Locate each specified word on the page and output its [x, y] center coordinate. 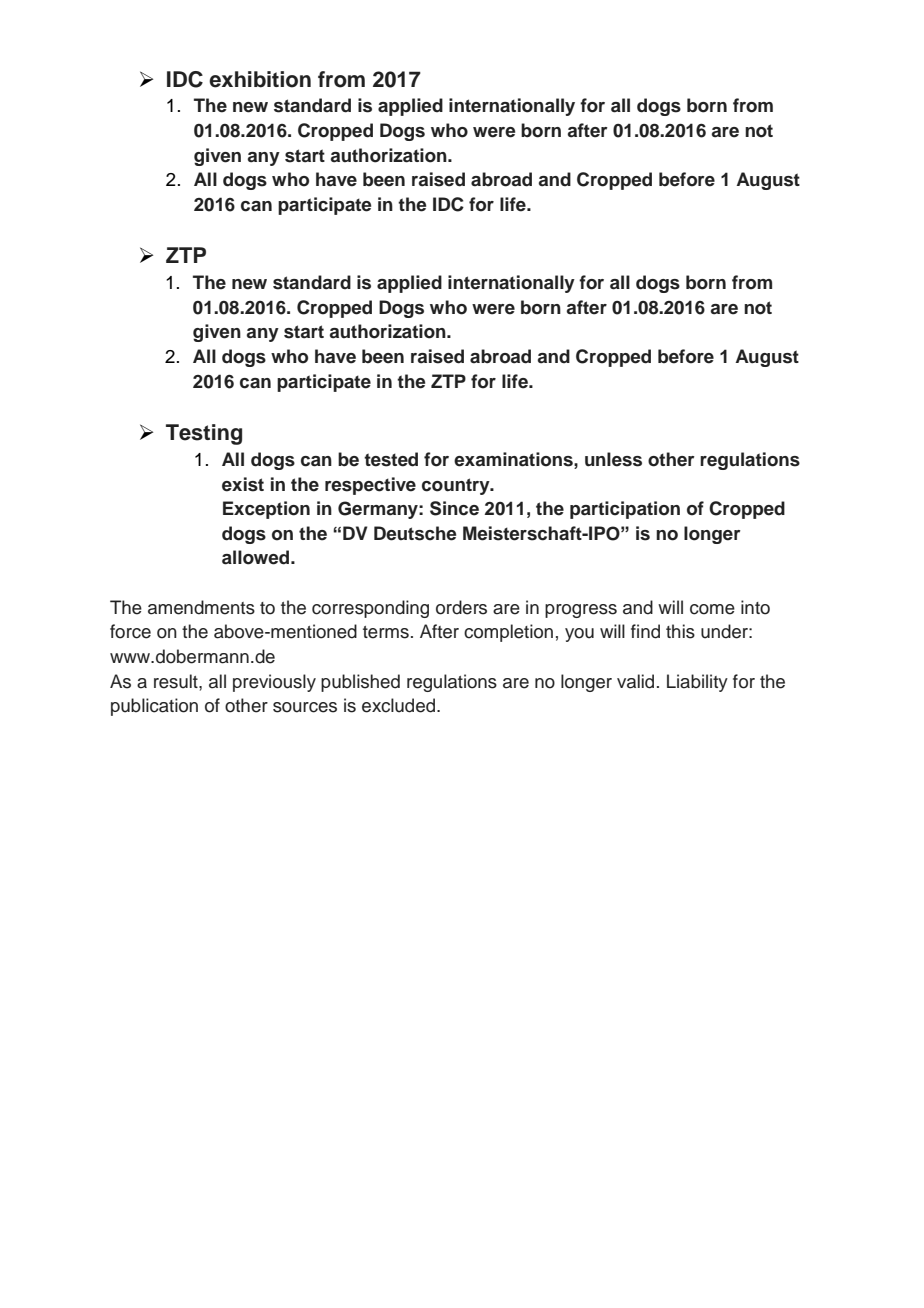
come [712, 609]
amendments [201, 607]
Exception [266, 510]
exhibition [260, 79]
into [755, 607]
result [177, 681]
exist [243, 484]
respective [370, 486]
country [457, 486]
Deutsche [415, 533]
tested [391, 459]
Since [454, 508]
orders [461, 607]
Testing [204, 434]
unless [613, 459]
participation [625, 510]
